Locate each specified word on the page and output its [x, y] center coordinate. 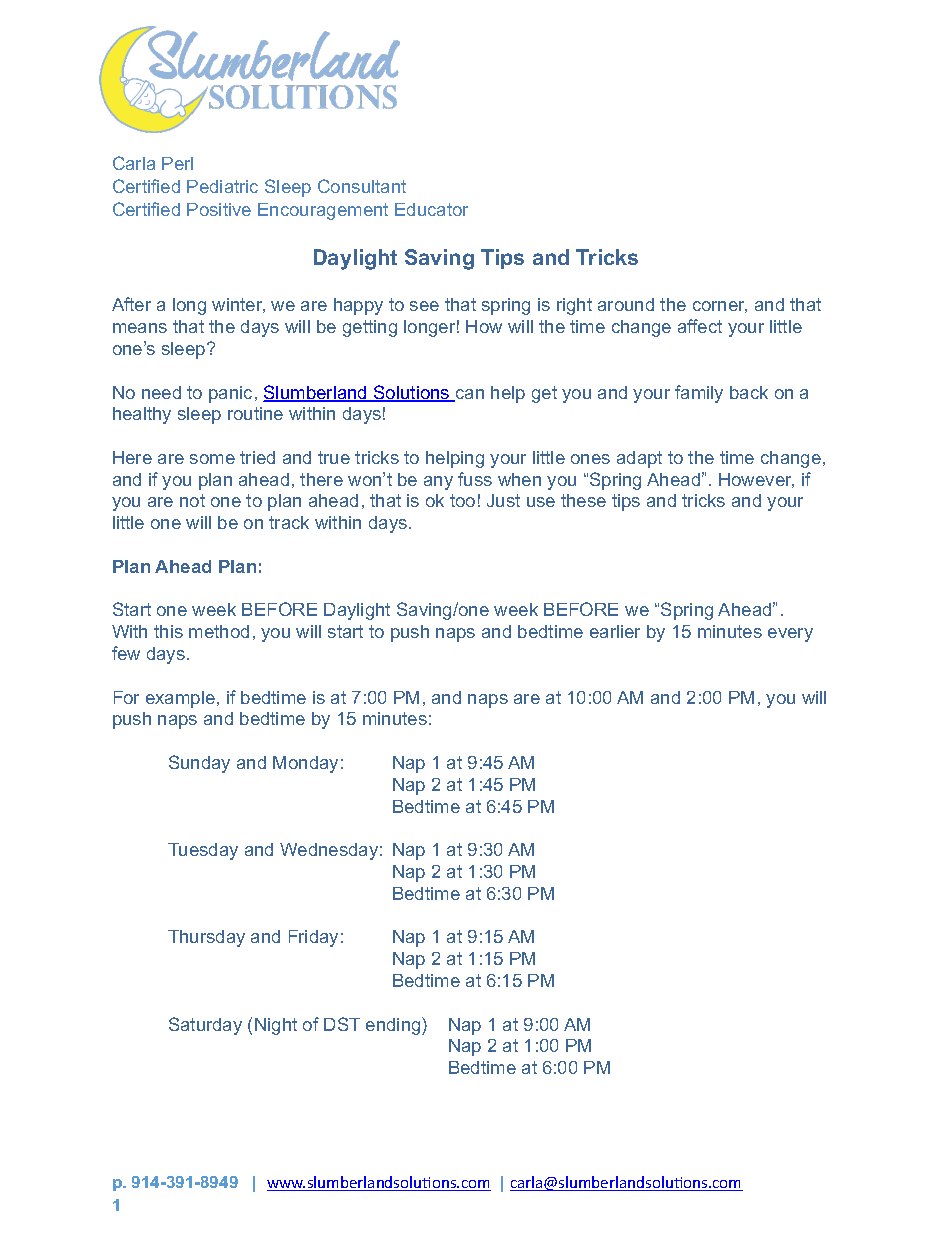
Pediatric [222, 186]
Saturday [205, 1026]
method [219, 631]
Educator [431, 209]
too [462, 500]
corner [720, 307]
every [790, 635]
